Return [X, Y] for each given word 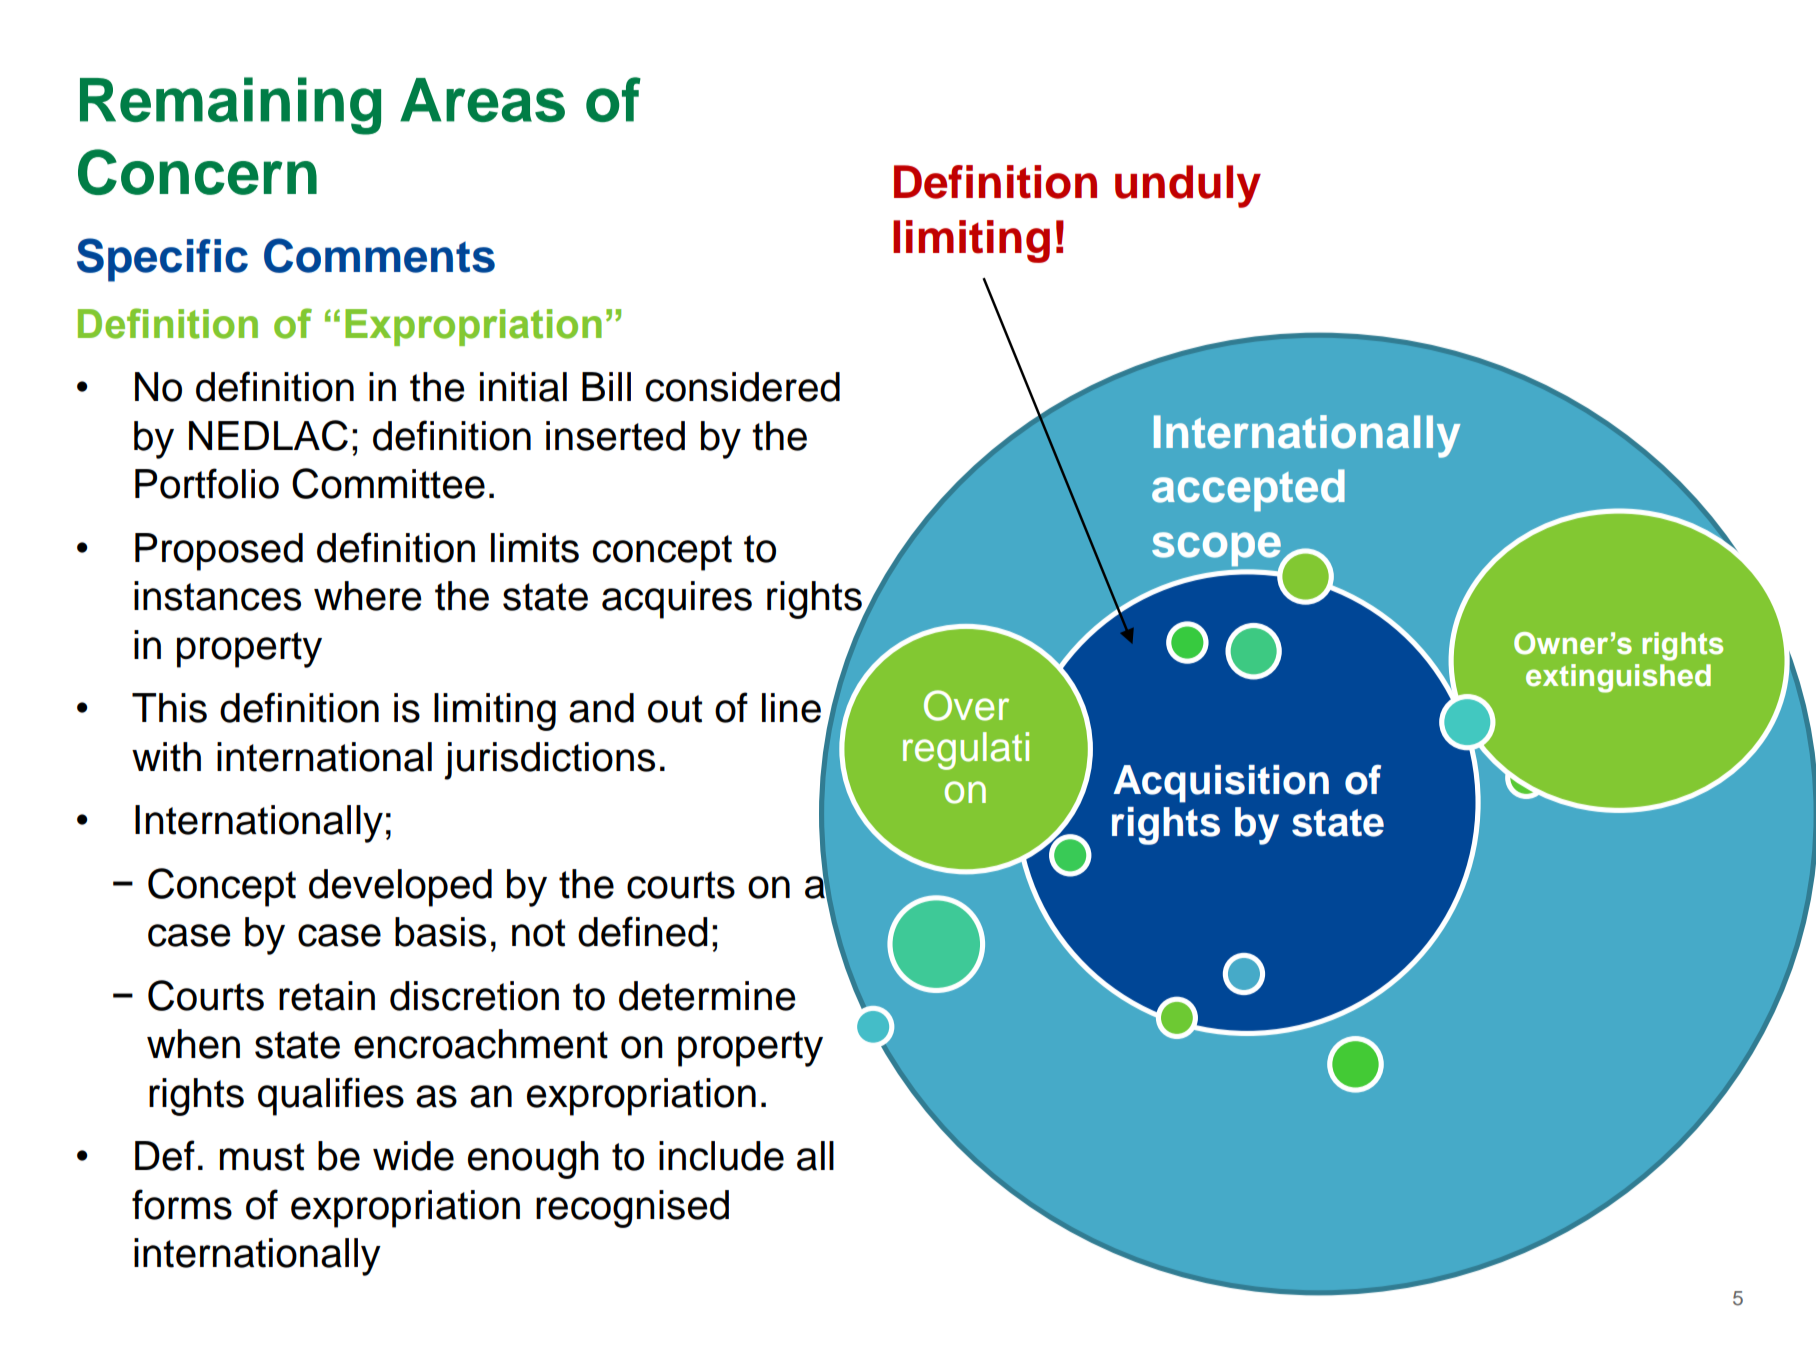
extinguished [1618, 678]
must [262, 1157]
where [368, 596]
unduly [1188, 186]
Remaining [230, 106]
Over [966, 705]
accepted [1248, 490]
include [721, 1156]
